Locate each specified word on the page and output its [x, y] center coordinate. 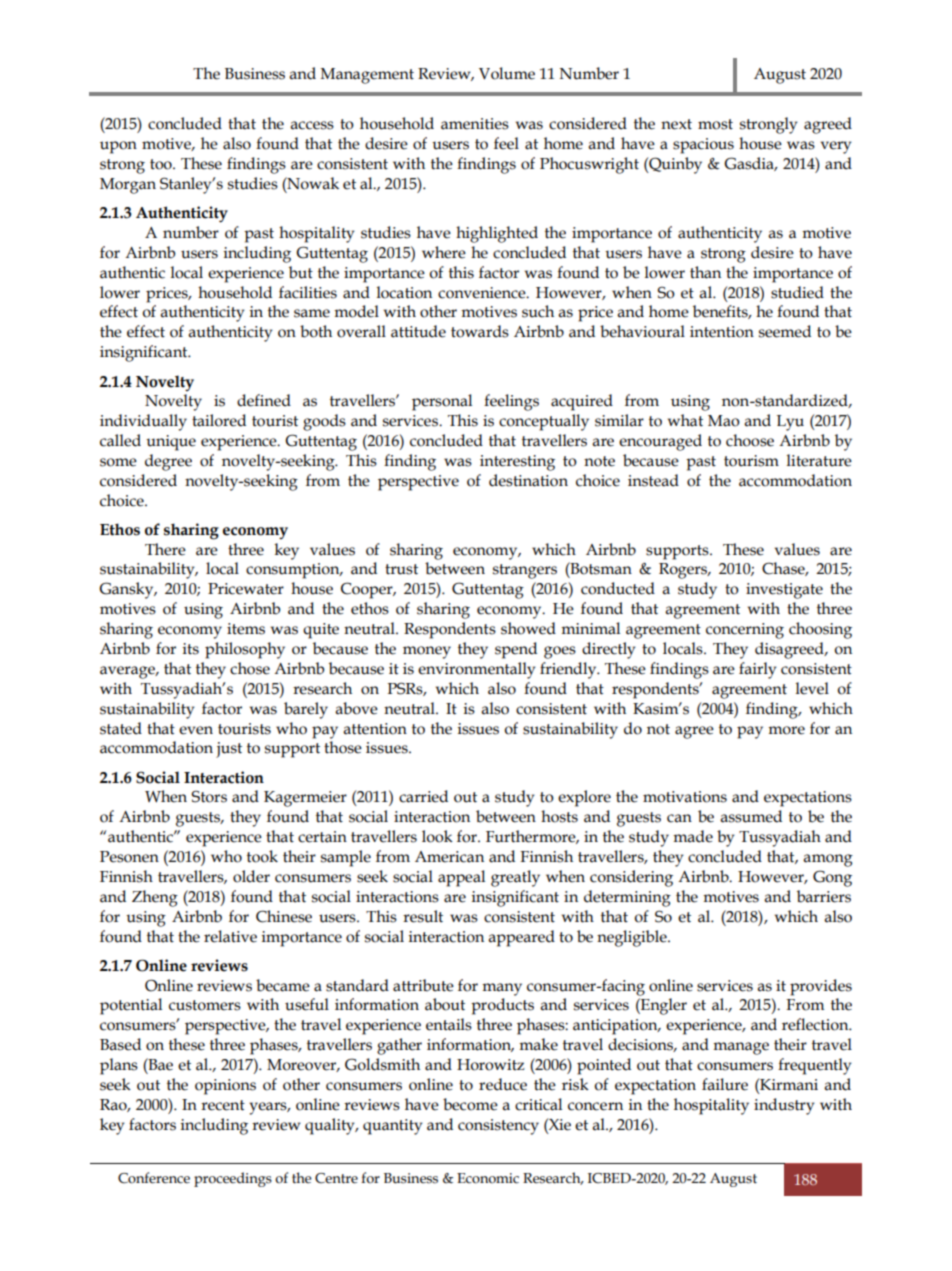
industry [784, 1106]
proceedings [233, 1179]
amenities [475, 124]
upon [118, 147]
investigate [784, 591]
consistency [498, 1127]
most [715, 124]
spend [516, 650]
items [246, 629]
